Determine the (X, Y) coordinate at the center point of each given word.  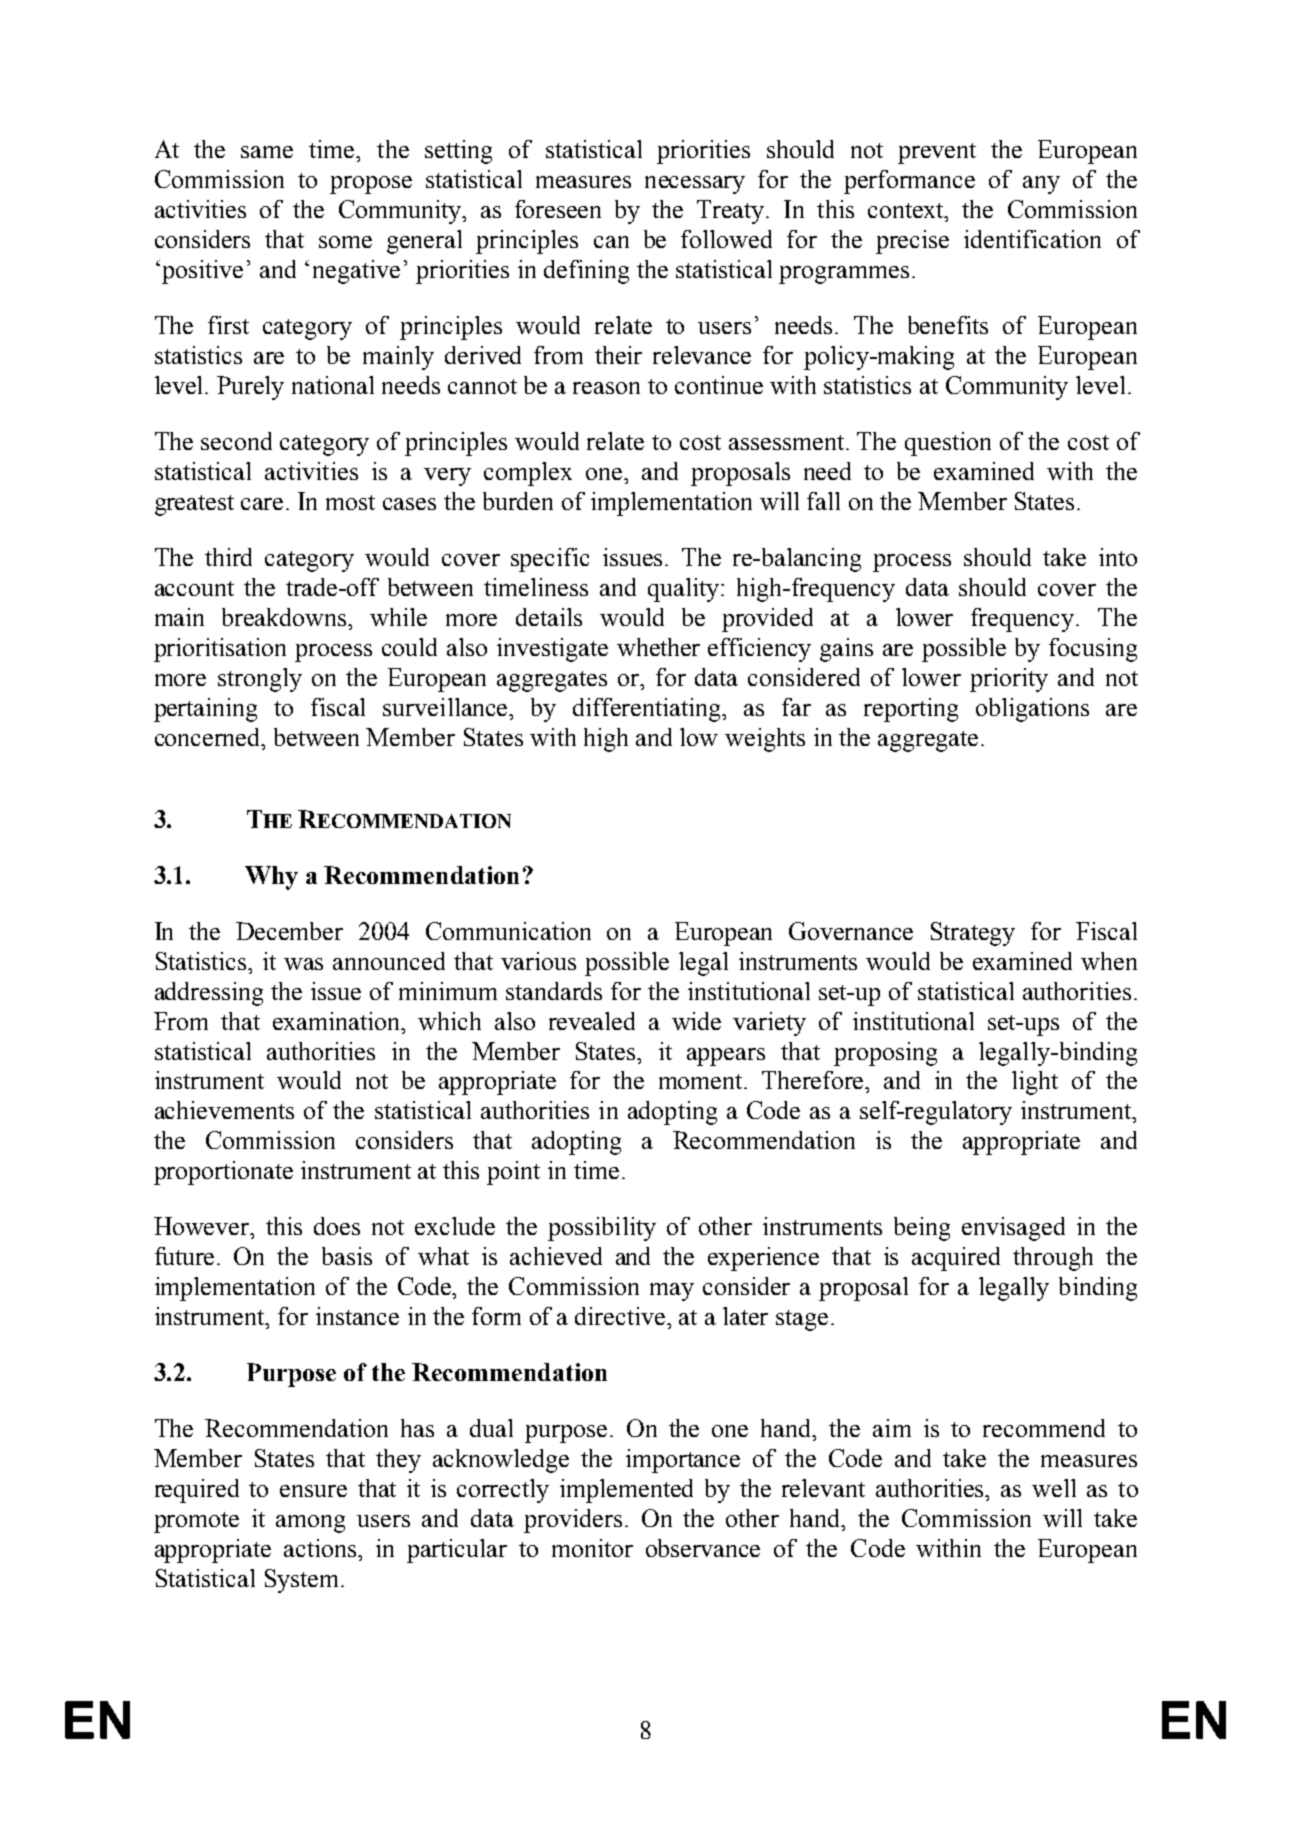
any (1041, 185)
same (267, 152)
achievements (224, 1110)
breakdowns (286, 617)
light (1035, 1083)
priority (1009, 680)
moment (702, 1081)
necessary (695, 185)
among (310, 1524)
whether (658, 647)
